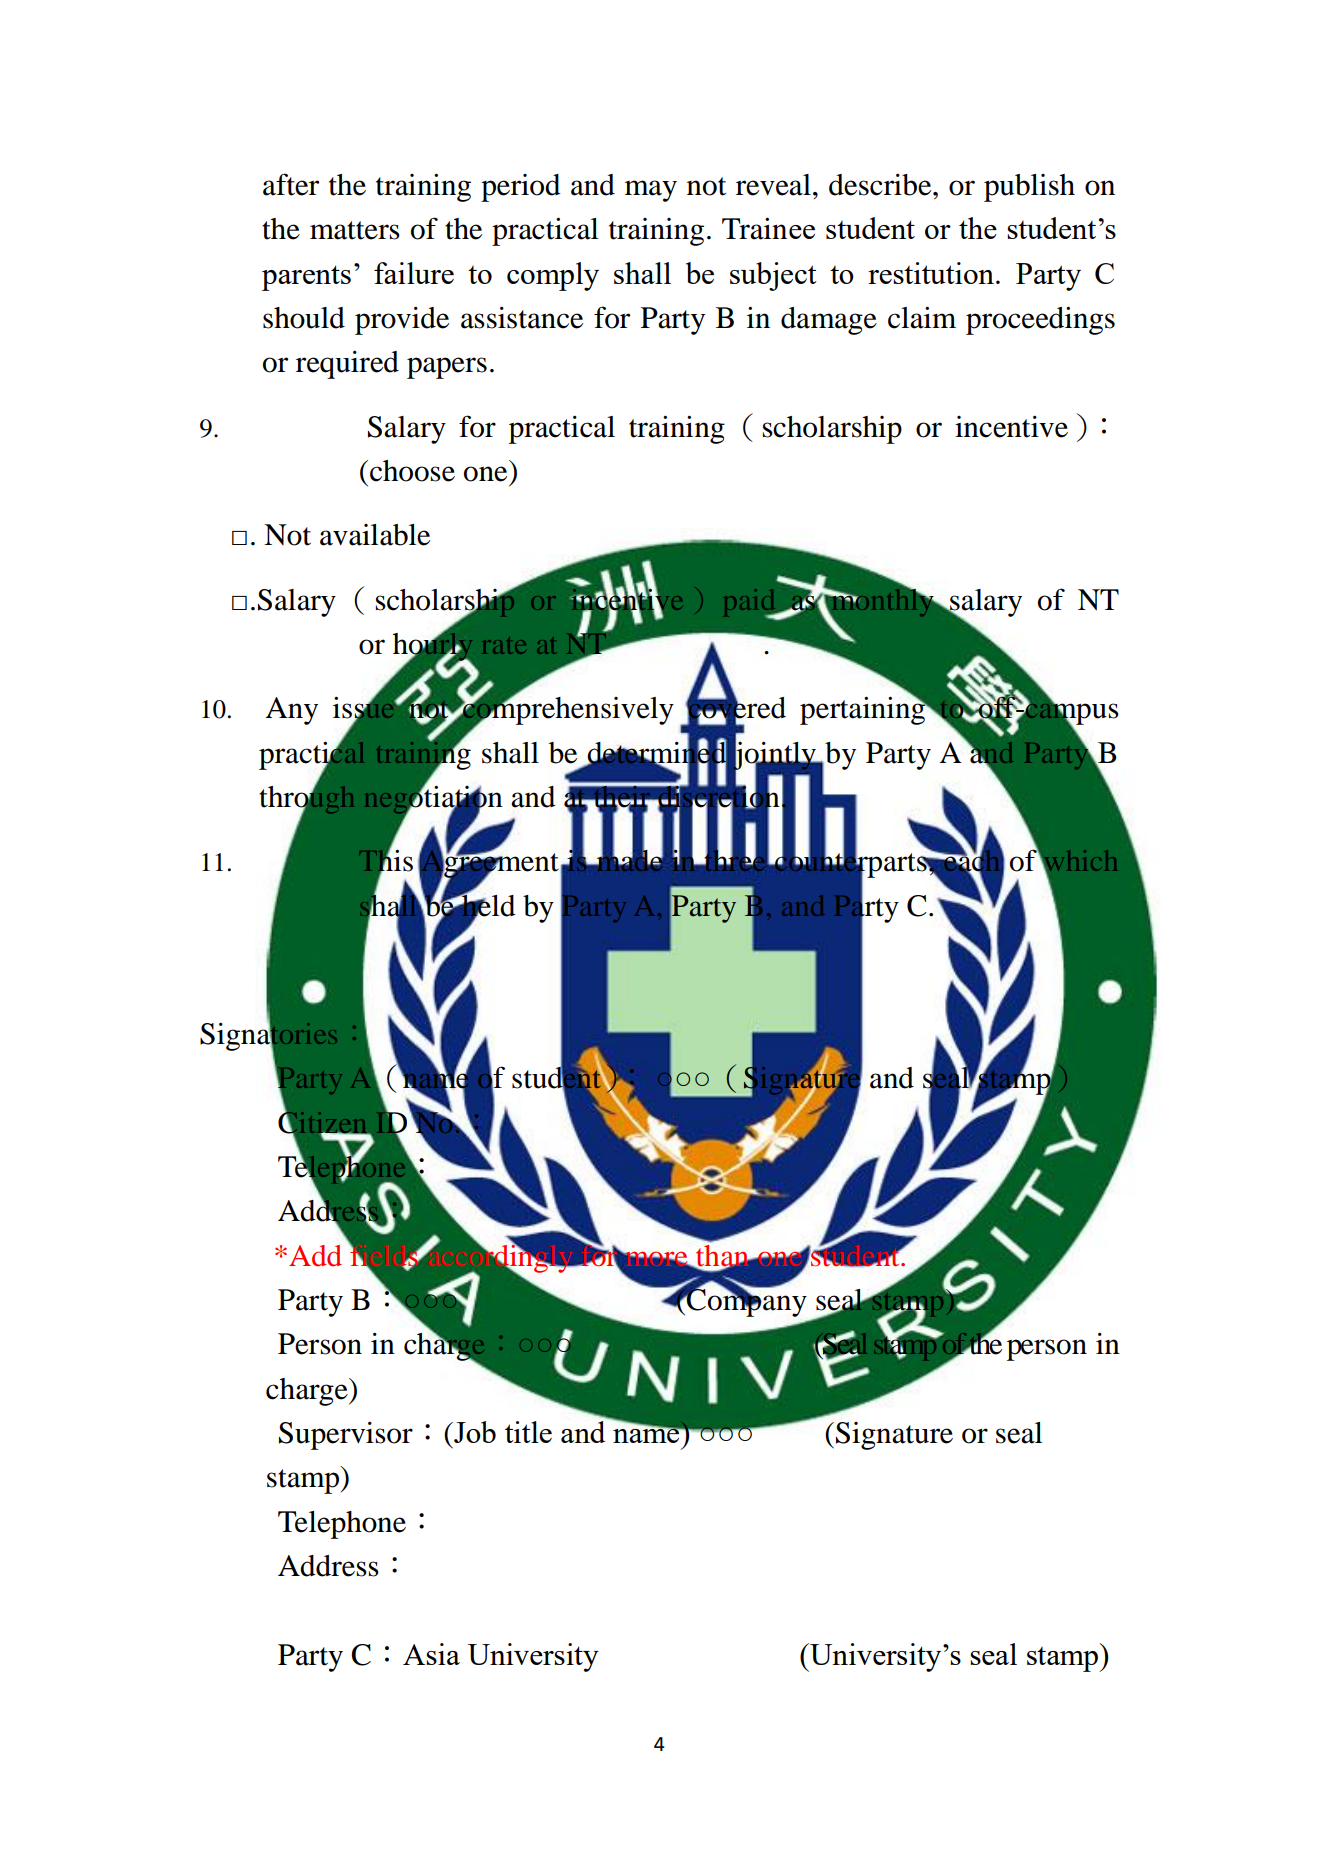 Image resolution: width=1319 pixels, height=1866 pixels. What do you see at coordinates (932, 273) in the document?
I see `restitution` at bounding box center [932, 273].
